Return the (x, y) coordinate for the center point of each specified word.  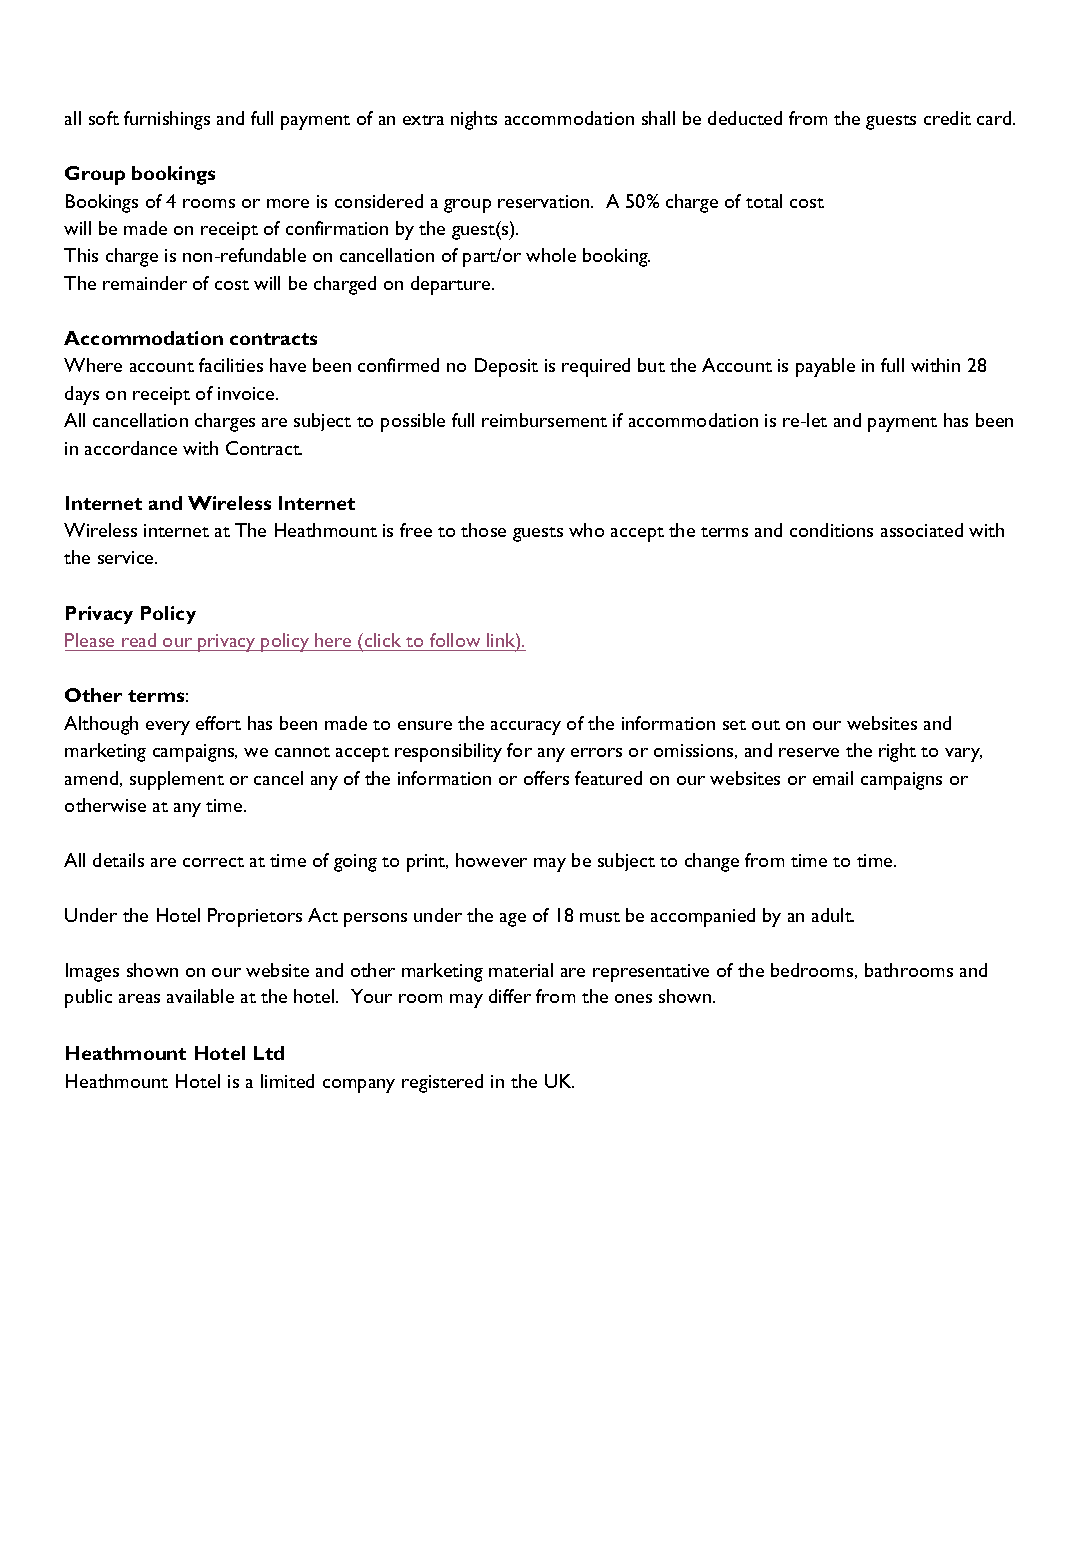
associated (922, 530)
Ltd (269, 1053)
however (491, 860)
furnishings (167, 120)
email (833, 778)
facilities (231, 365)
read (139, 640)
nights (474, 120)
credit (947, 118)
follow (455, 640)
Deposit (506, 367)
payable (825, 367)
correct (213, 862)
